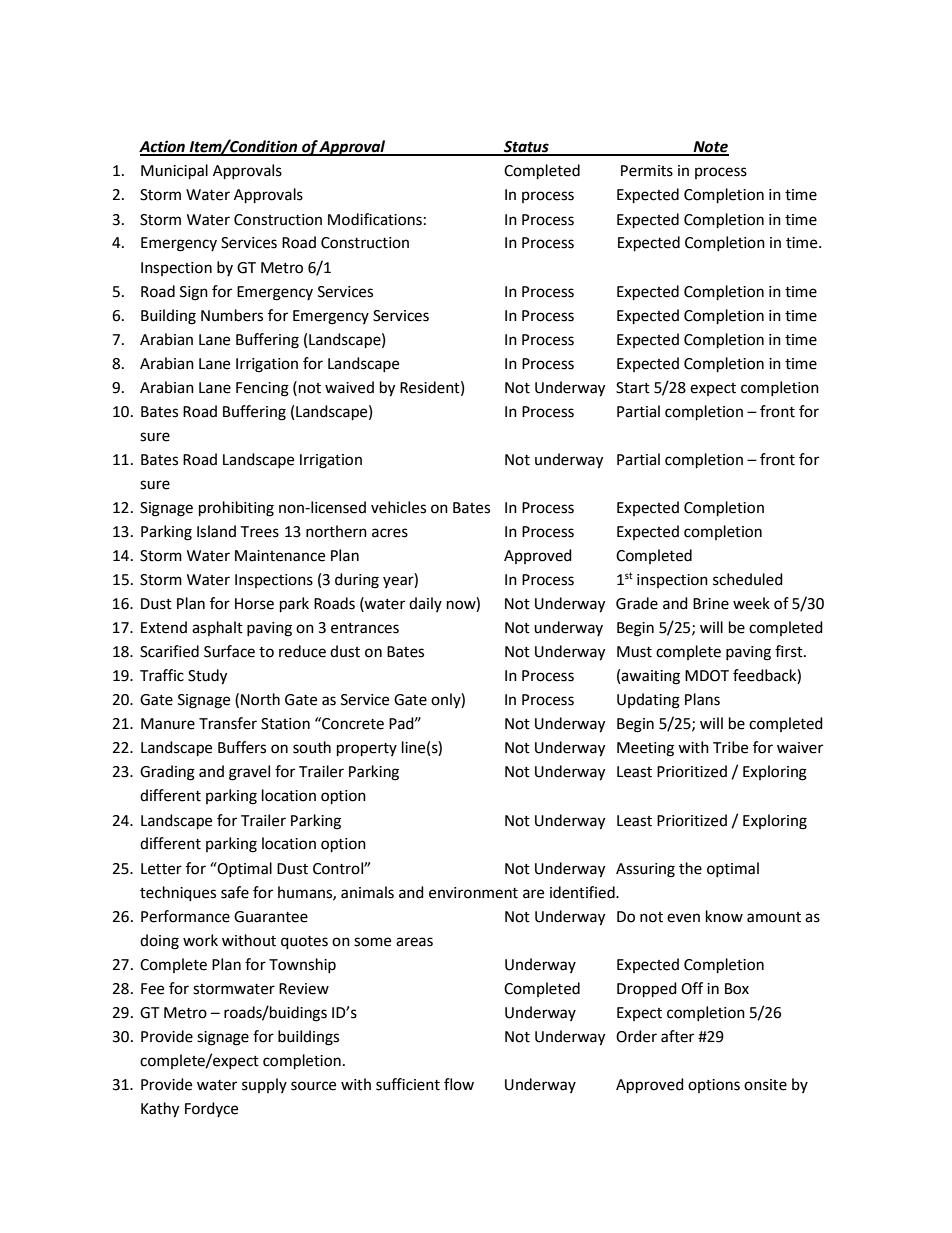  What do you see at coordinates (710, 148) in the screenshot?
I see `Note` at bounding box center [710, 148].
